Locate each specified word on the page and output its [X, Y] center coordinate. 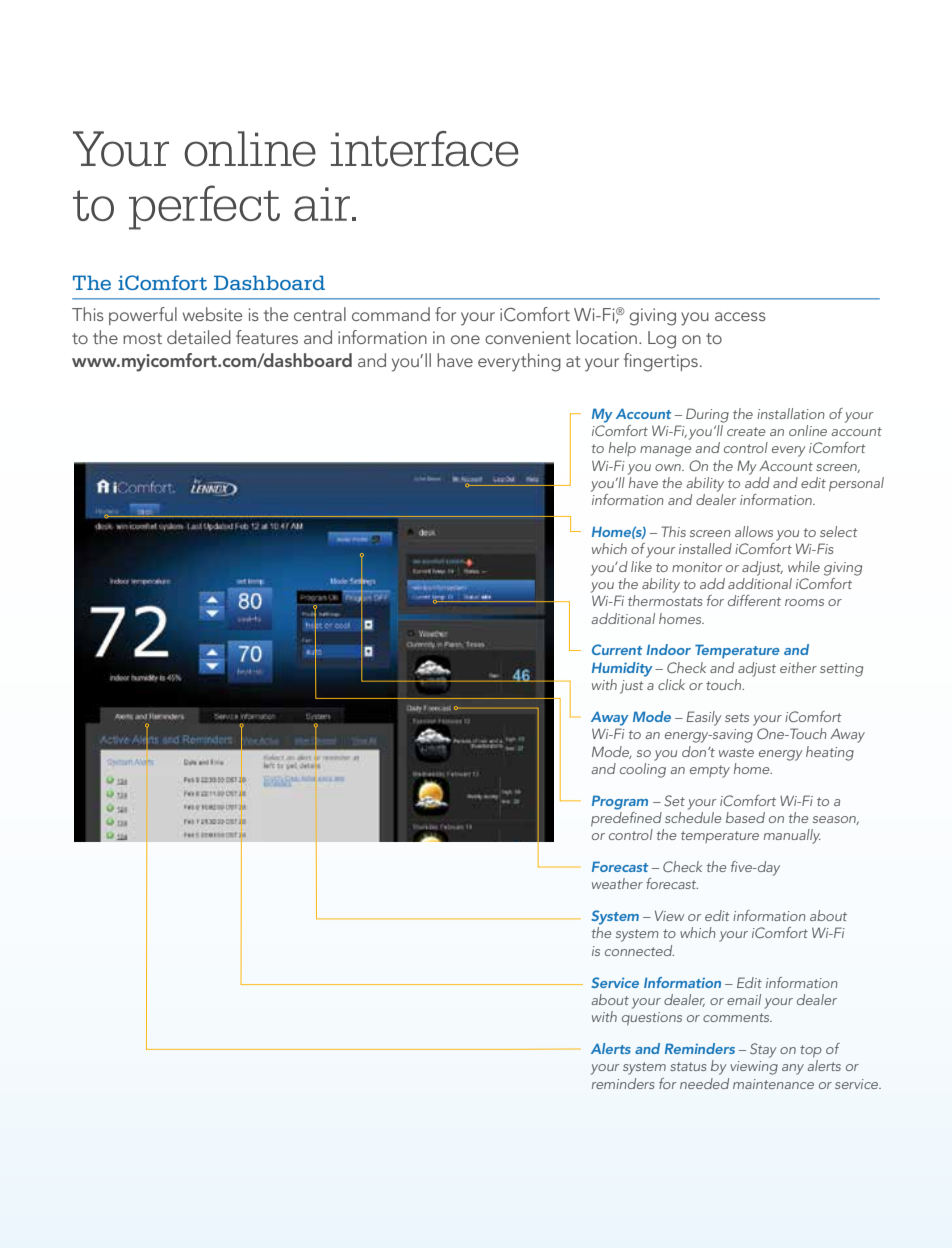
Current [617, 649]
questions [652, 1018]
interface [425, 149]
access [740, 316]
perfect [204, 207]
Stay [763, 1050]
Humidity [622, 669]
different [754, 600]
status [688, 1066]
